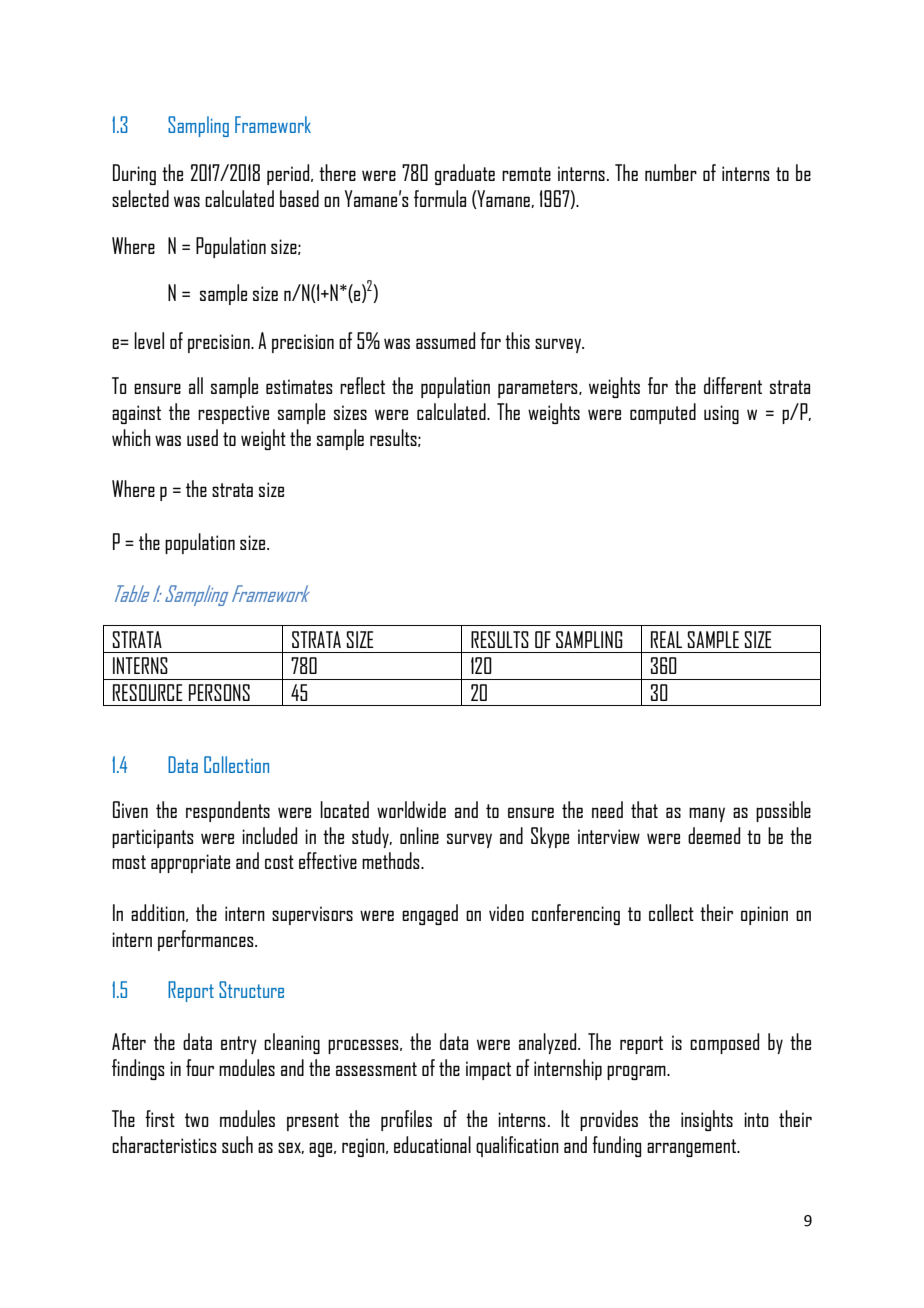 Image resolution: width=924 pixels, height=1308 pixels. Describe the element at coordinates (197, 1120) in the screenshot. I see `two` at that location.
